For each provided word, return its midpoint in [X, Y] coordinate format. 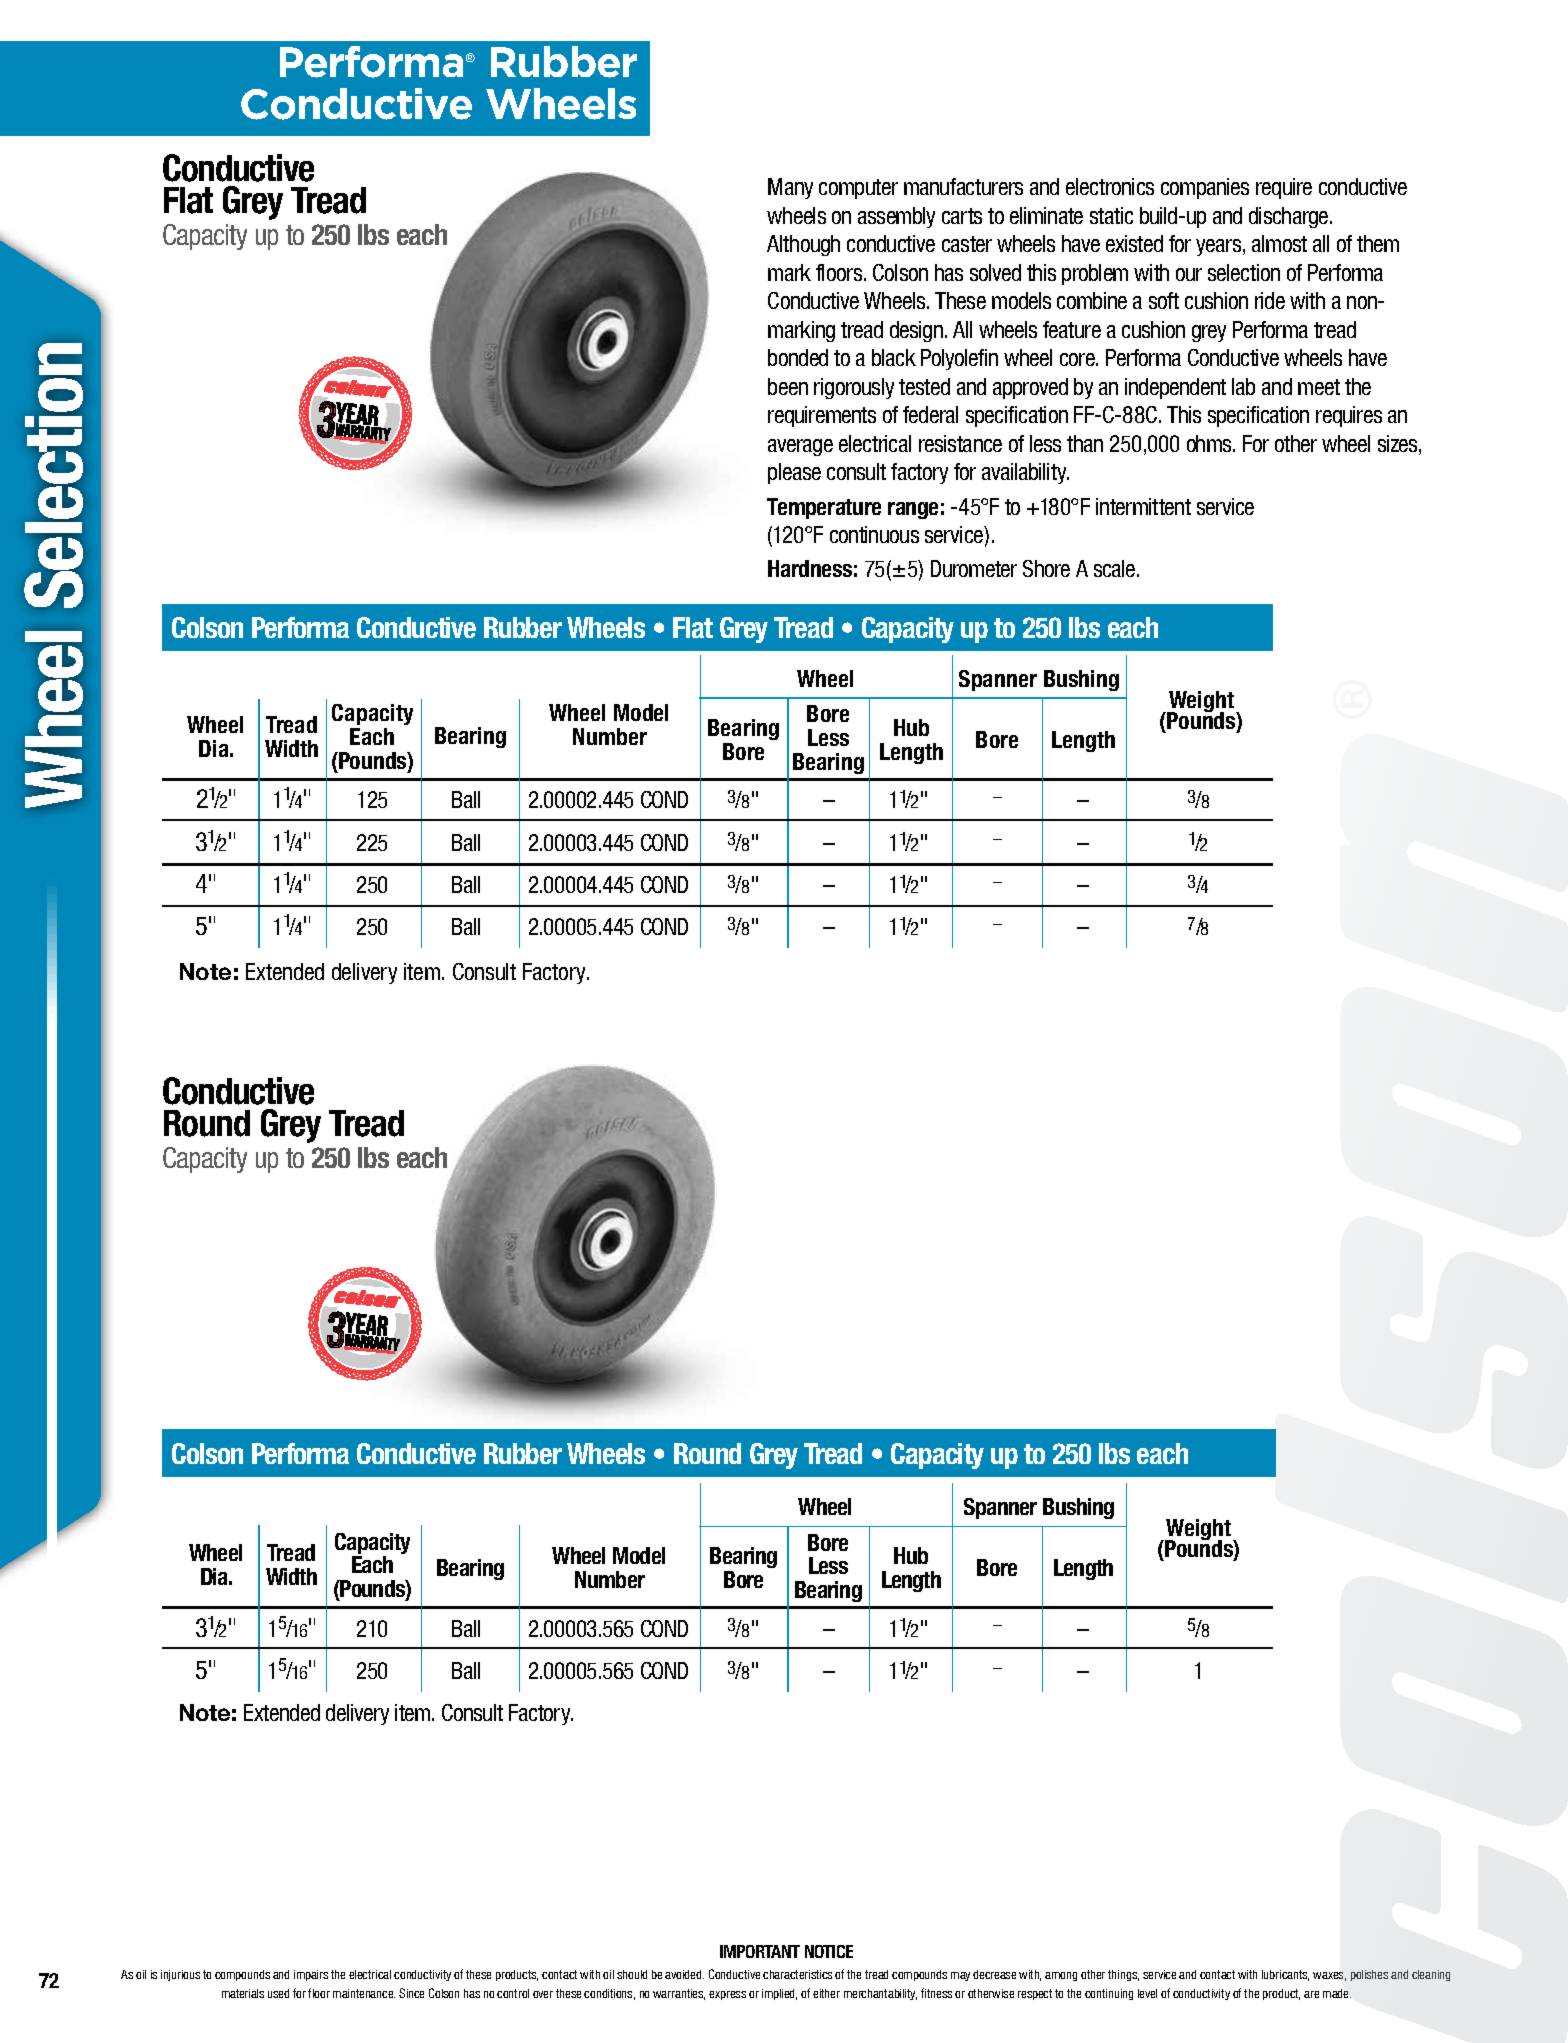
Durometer [974, 568]
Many [790, 188]
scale [1116, 568]
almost [1279, 243]
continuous [874, 534]
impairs [311, 1975]
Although [803, 245]
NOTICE [829, 1951]
